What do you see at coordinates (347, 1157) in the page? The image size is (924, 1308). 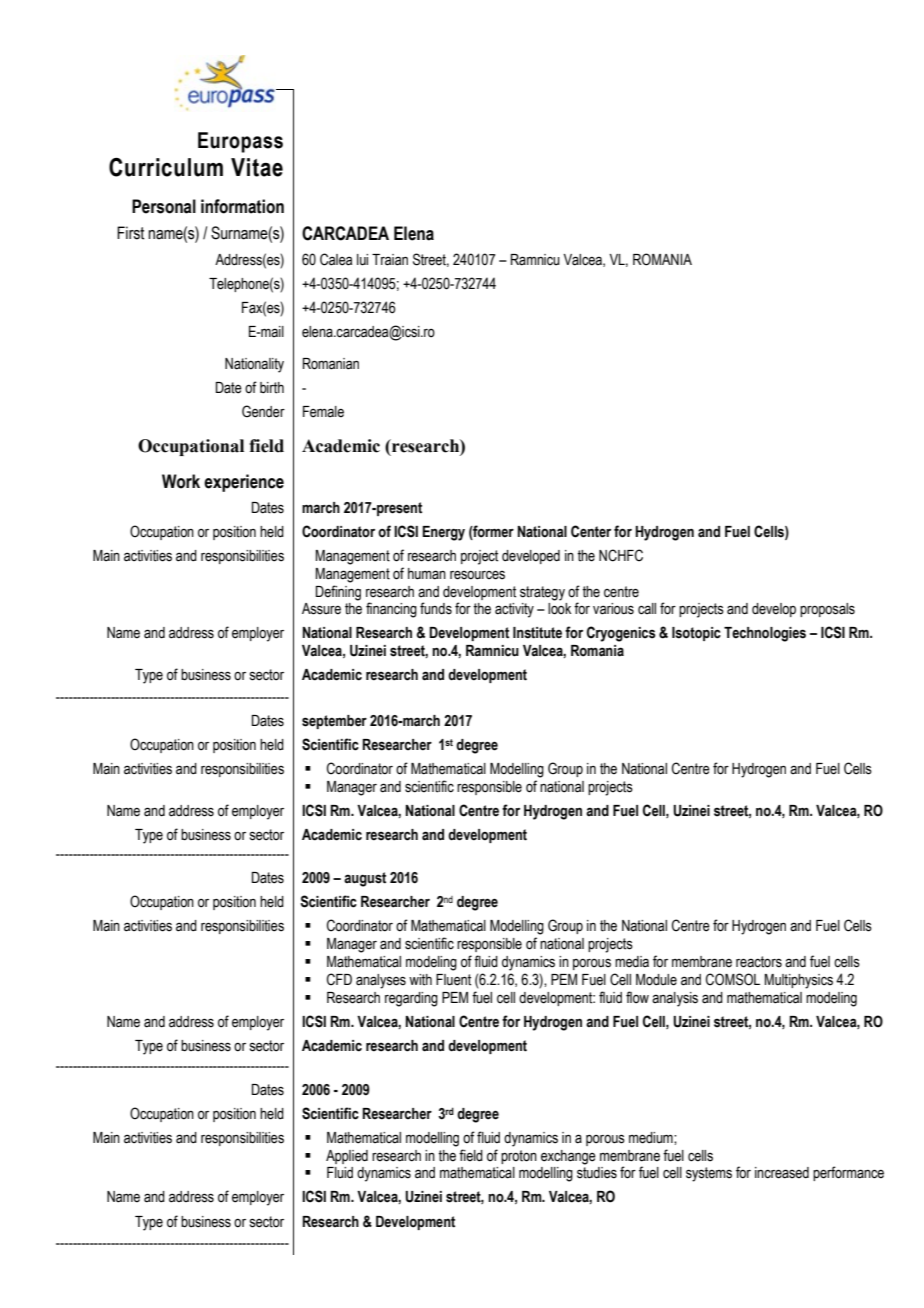 I see `Applied` at bounding box center [347, 1157].
